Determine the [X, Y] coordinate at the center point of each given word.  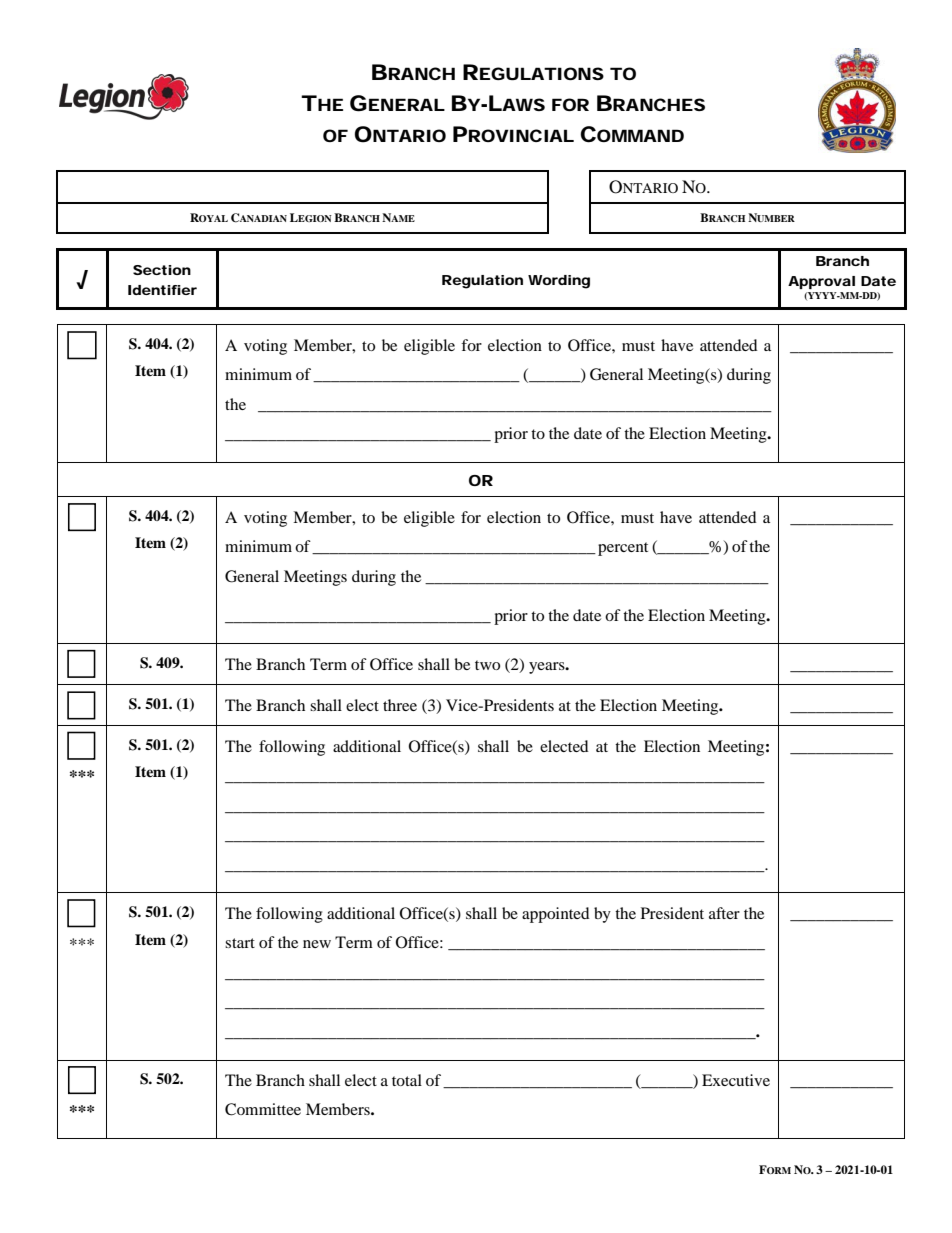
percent [623, 549]
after [724, 913]
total [407, 1080]
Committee [263, 1109]
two [487, 665]
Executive [736, 1080]
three [400, 705]
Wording [559, 282]
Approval [821, 282]
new [317, 944]
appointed [556, 915]
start [240, 943]
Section [162, 270]
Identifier [162, 290]
